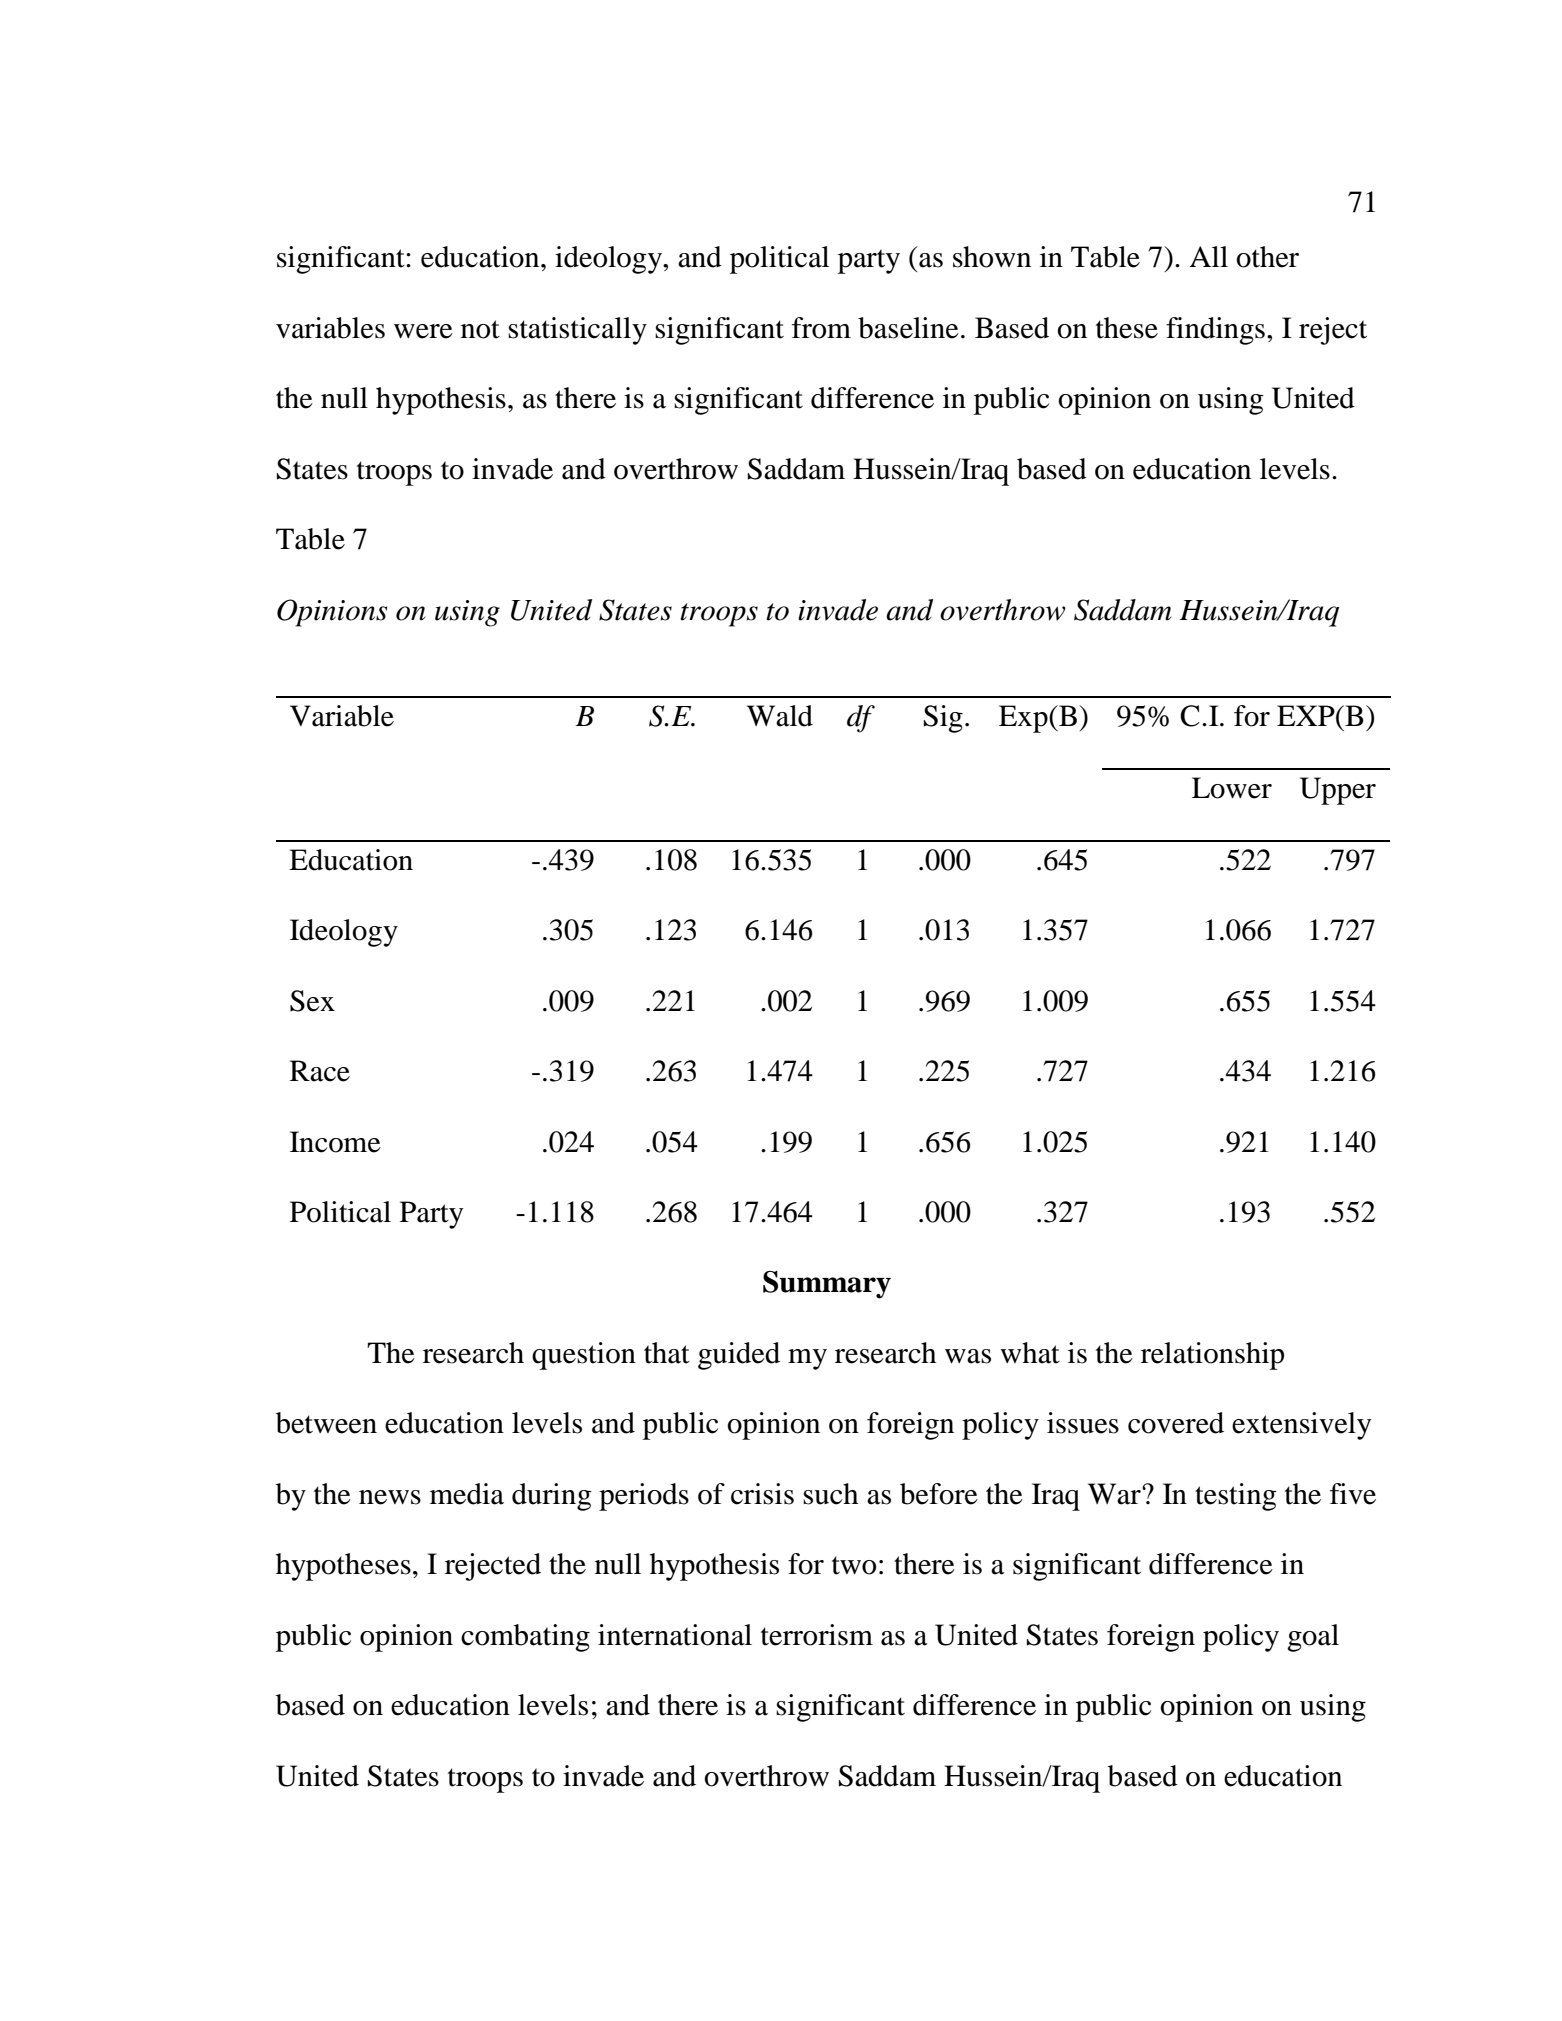 The width and height of the page is (1562, 2021). What do you see at coordinates (312, 1001) in the page?
I see `Sex` at bounding box center [312, 1001].
